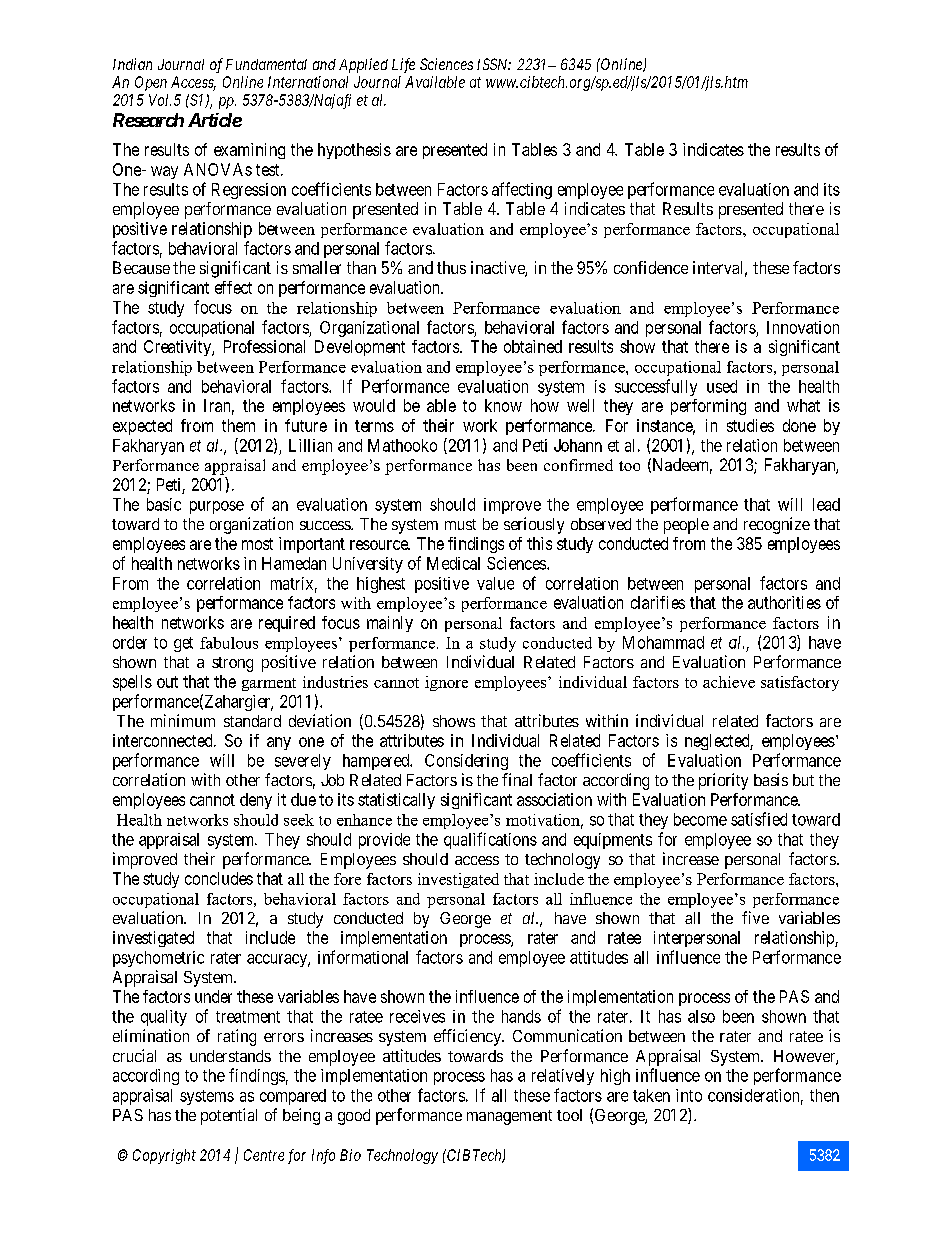 The image size is (952, 1233). Describe the element at coordinates (229, 1116) in the document. I see `potential` at that location.
